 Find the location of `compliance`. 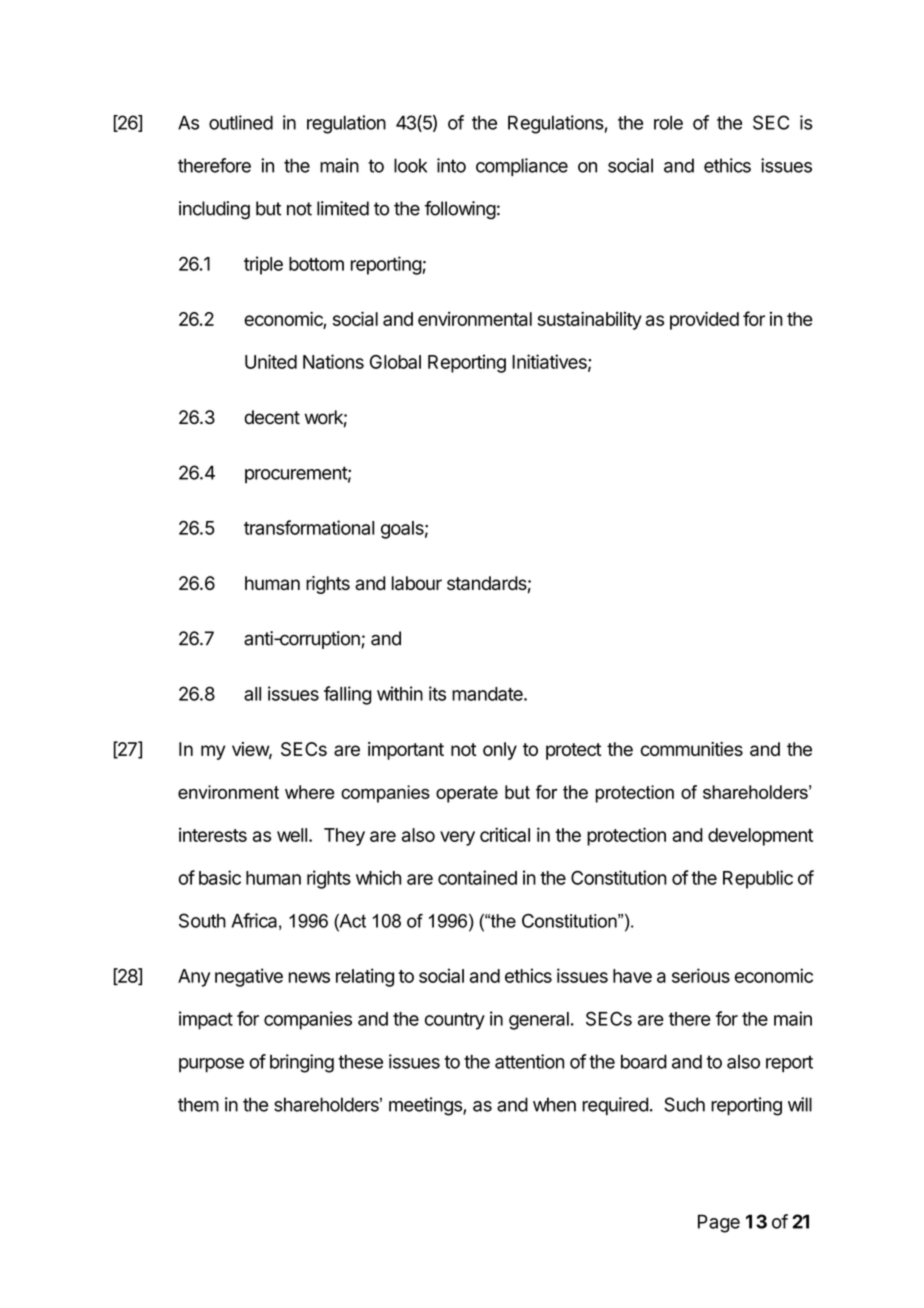

compliance is located at coordinates (522, 167).
